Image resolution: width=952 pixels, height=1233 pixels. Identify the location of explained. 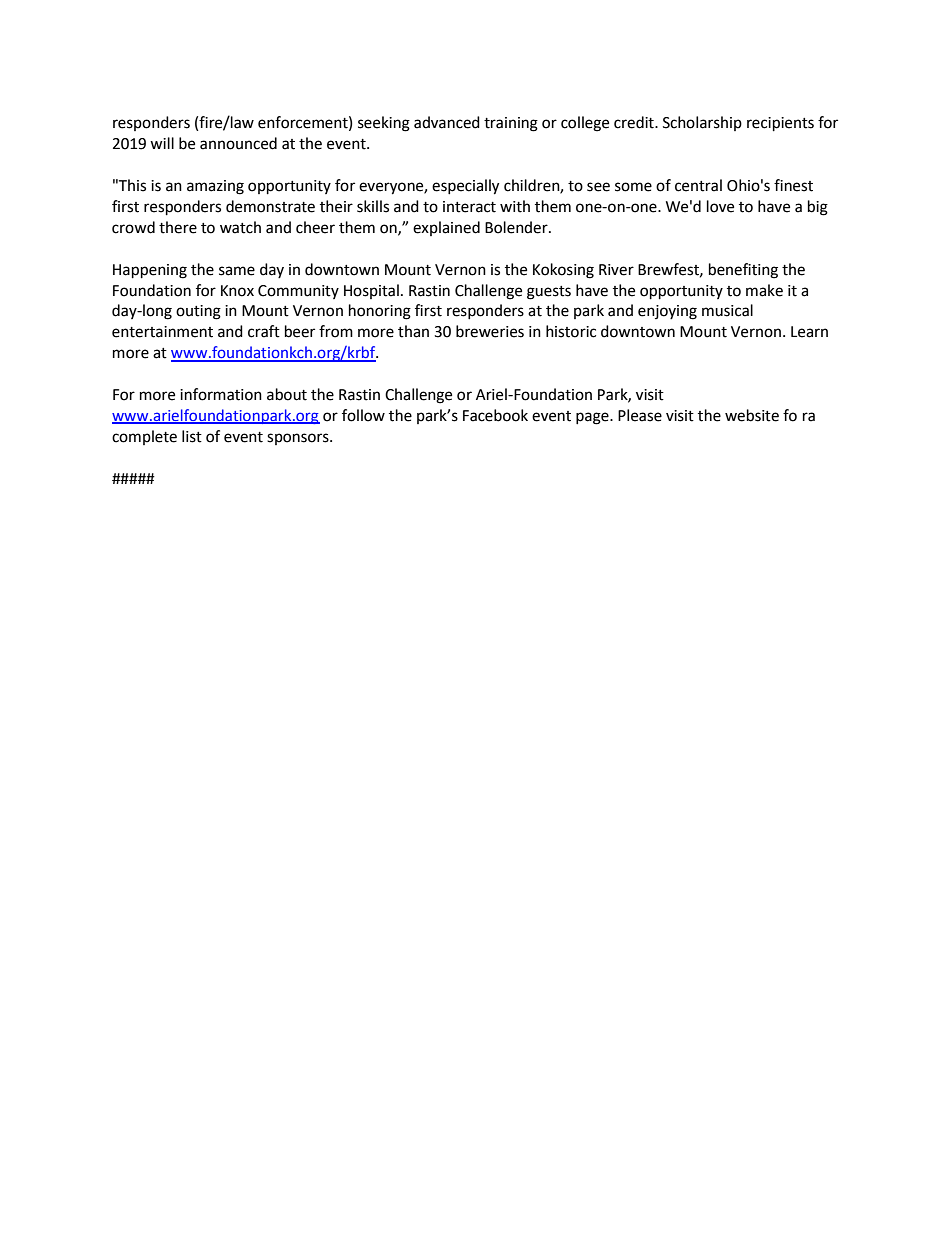
(446, 228).
